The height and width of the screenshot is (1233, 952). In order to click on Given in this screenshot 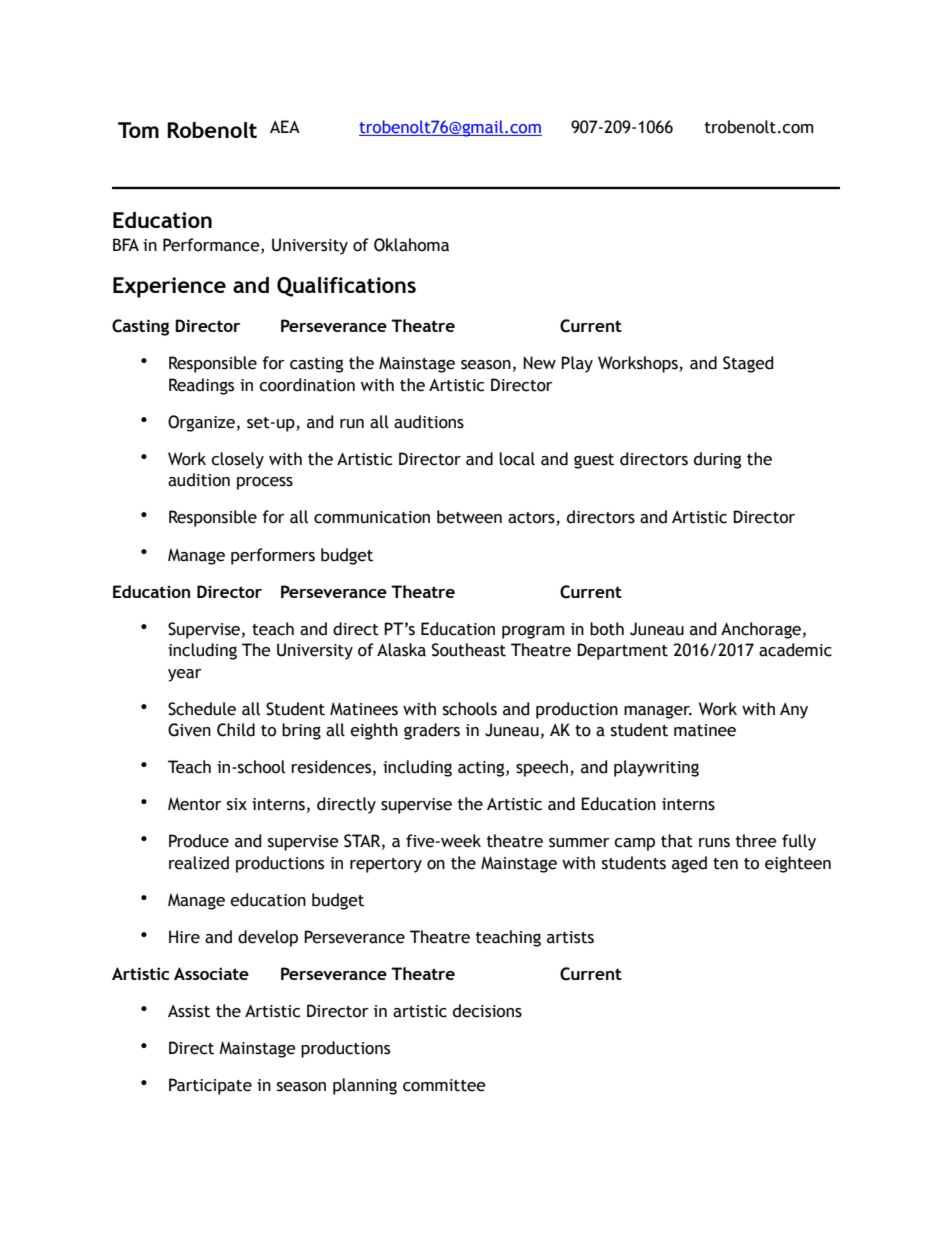, I will do `click(189, 730)`.
